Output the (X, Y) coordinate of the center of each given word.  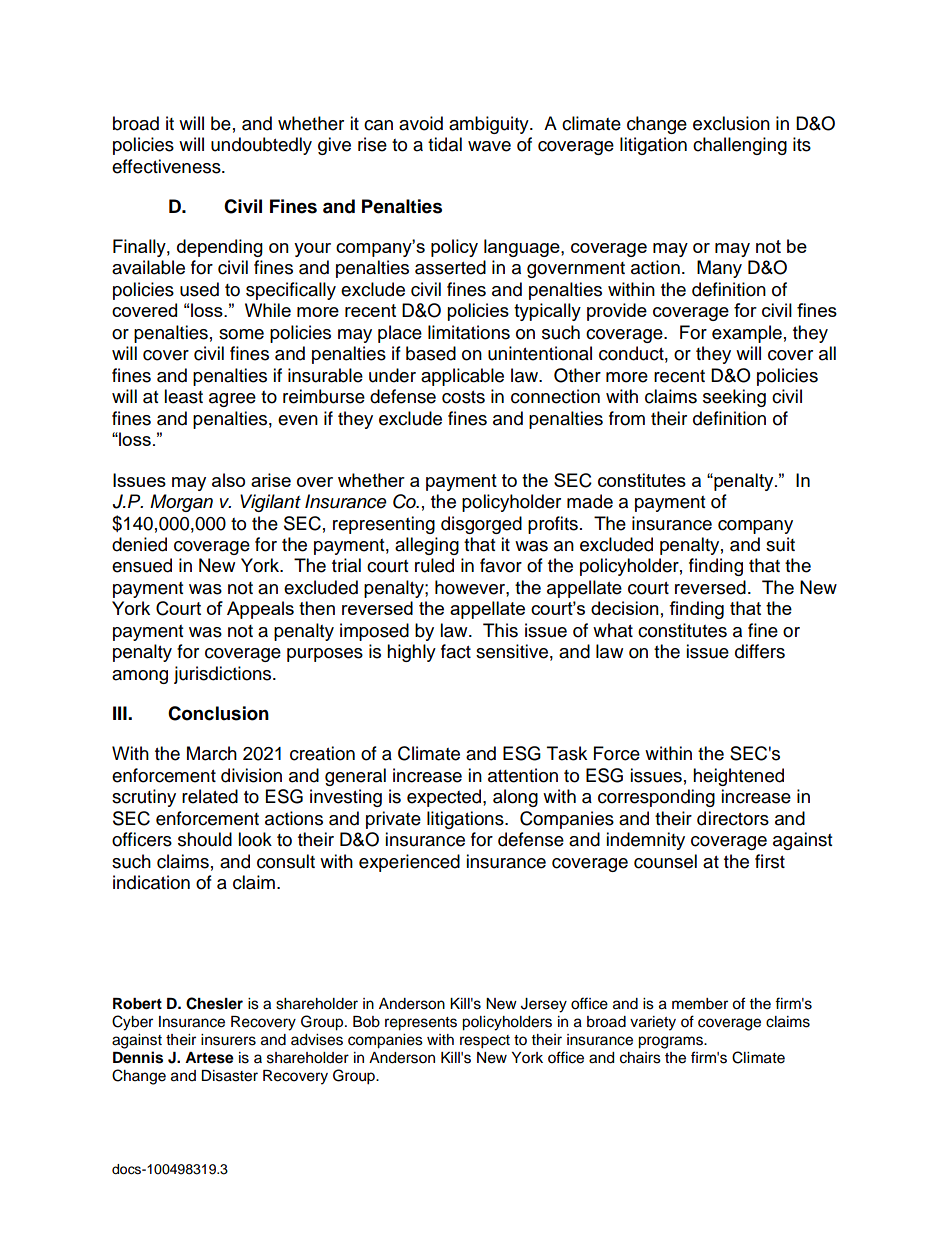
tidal (445, 144)
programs (671, 1042)
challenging (740, 146)
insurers (228, 1040)
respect (485, 1042)
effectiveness (167, 166)
